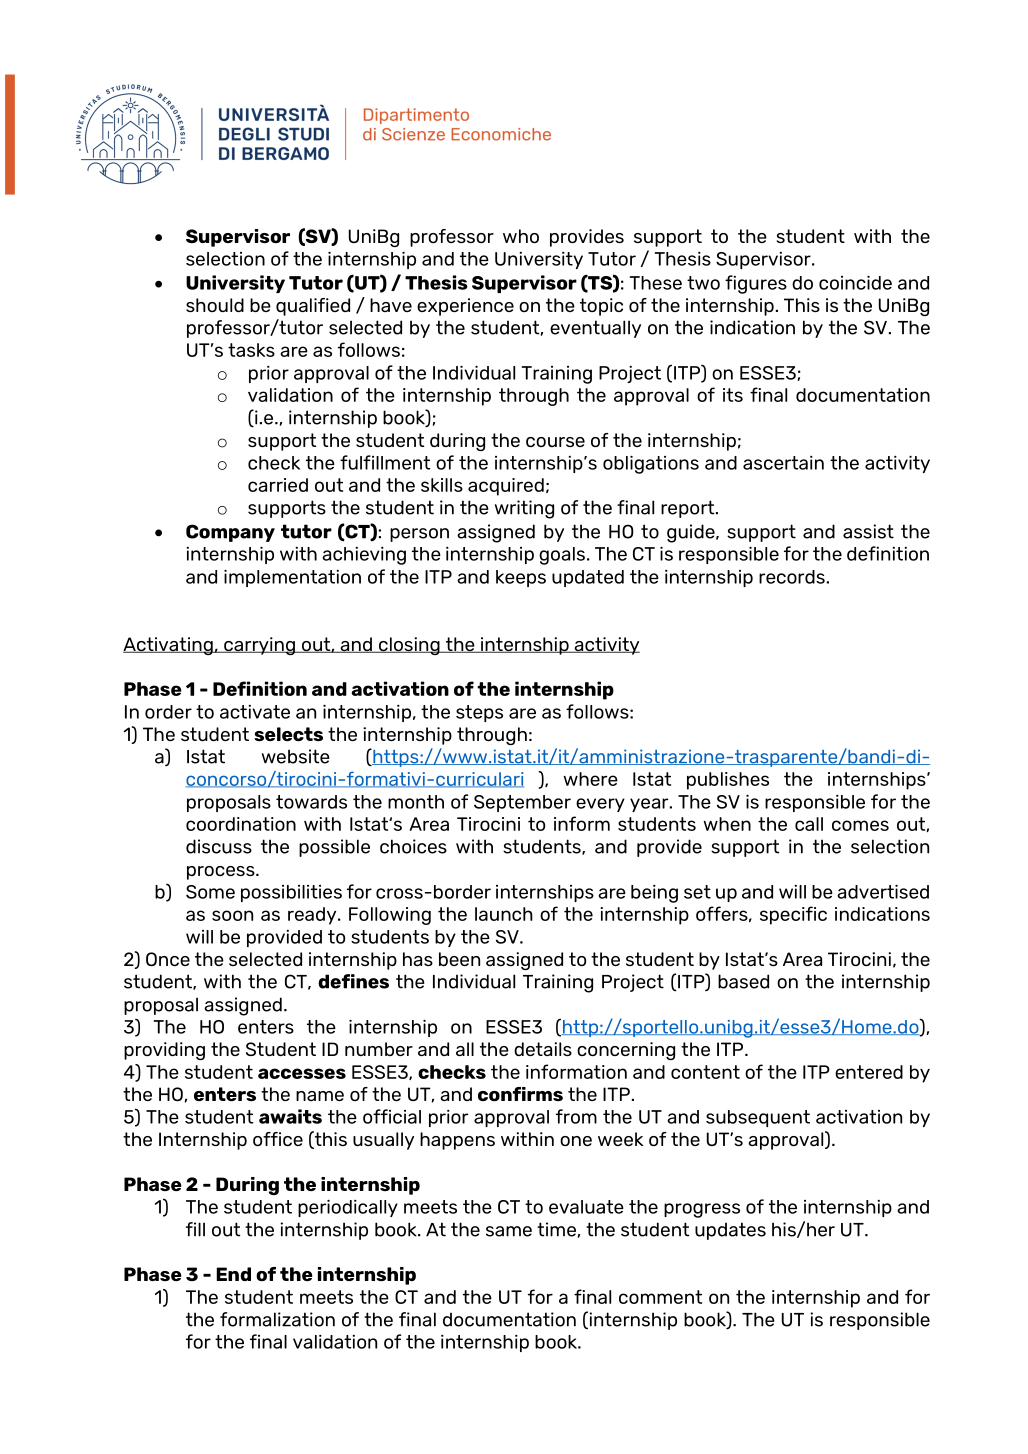 This image has width=1028, height=1454. I want to click on September, so click(522, 803).
